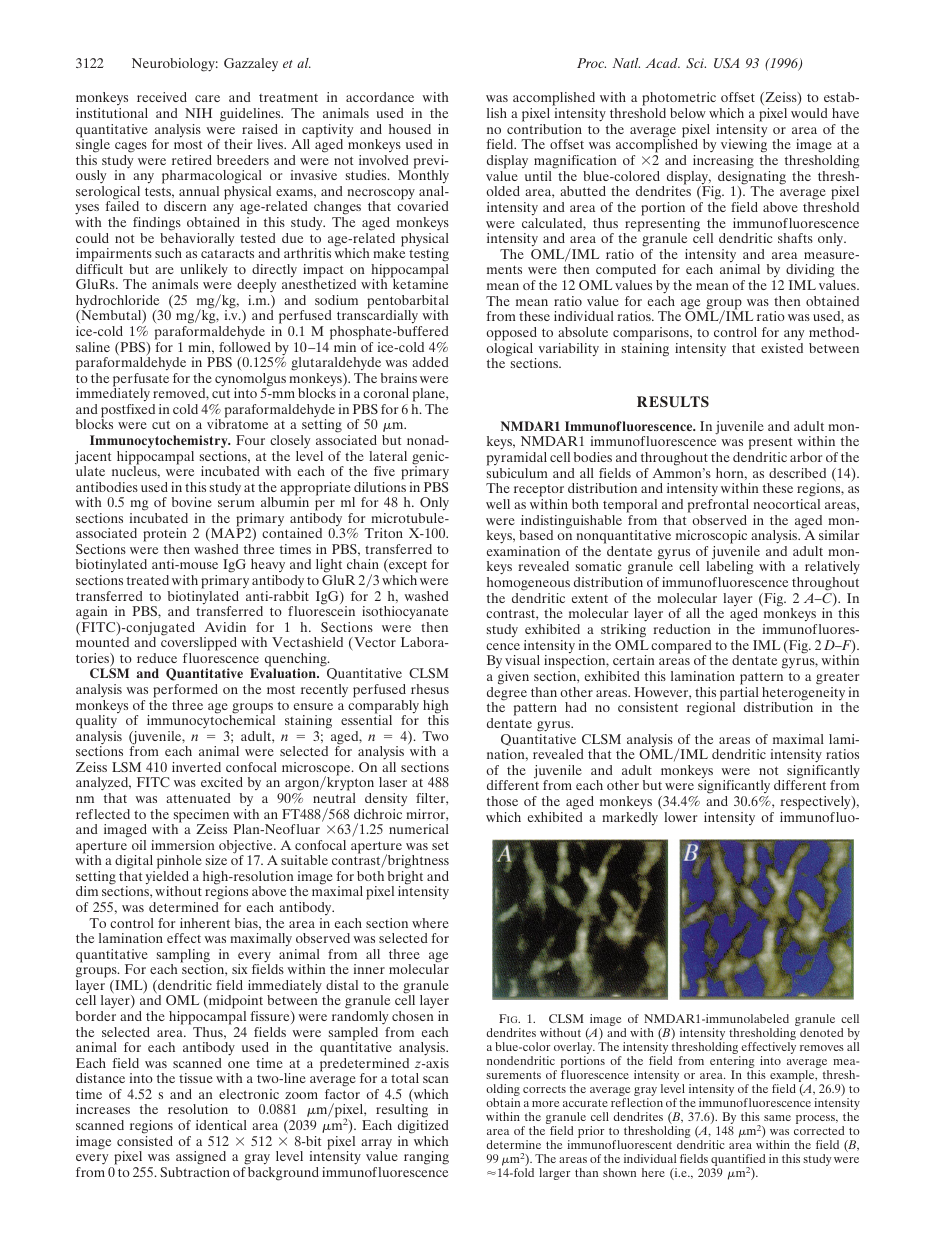 The image size is (952, 1233). Describe the element at coordinates (809, 113) in the page. I see `would` at that location.
